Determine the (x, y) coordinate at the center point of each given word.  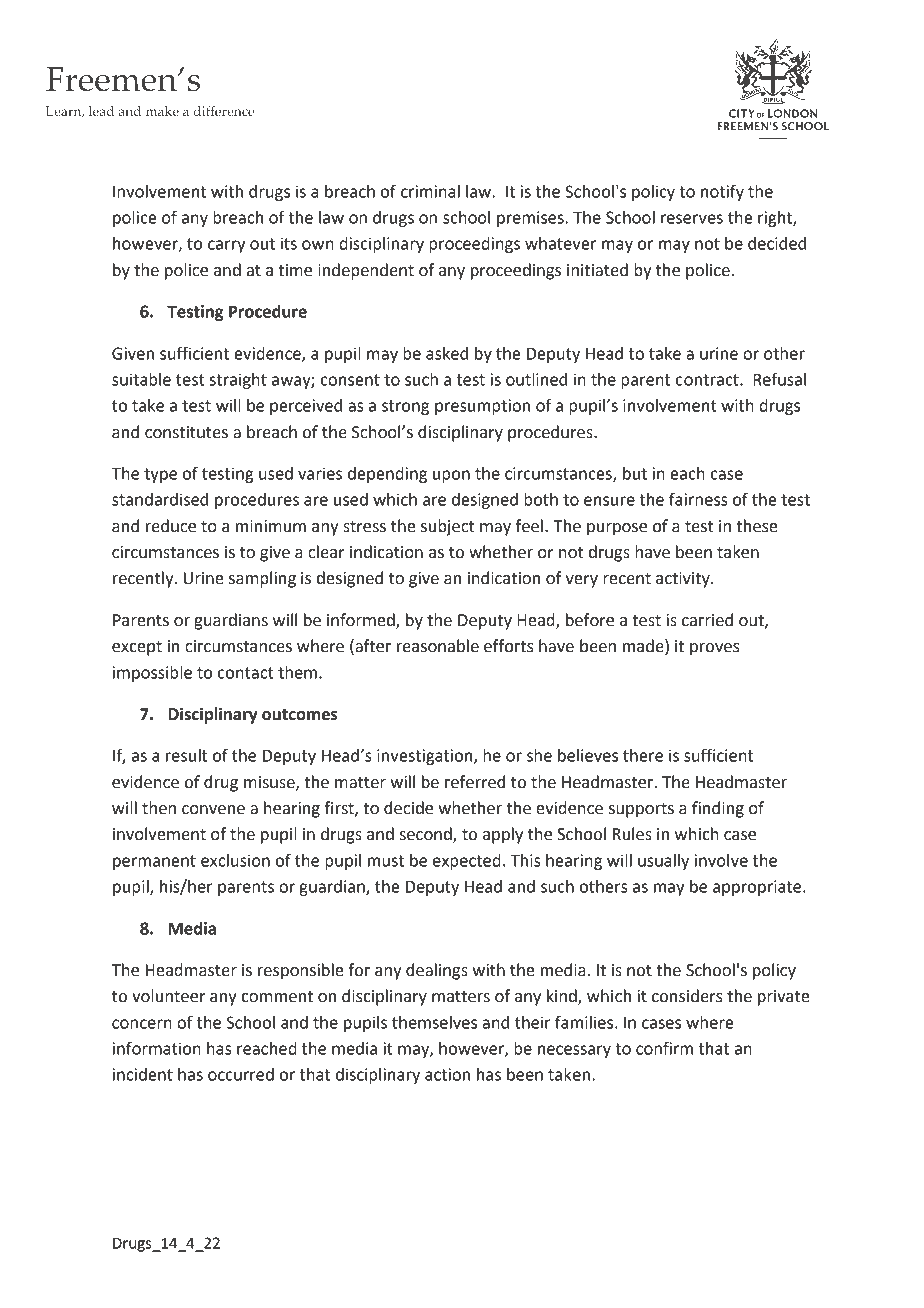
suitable (141, 379)
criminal (430, 191)
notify (722, 192)
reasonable (438, 646)
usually (663, 862)
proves (715, 649)
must (386, 861)
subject (448, 527)
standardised (160, 499)
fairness (698, 499)
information (157, 1048)
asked (447, 353)
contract (708, 380)
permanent (154, 862)
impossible (152, 674)
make (162, 111)
